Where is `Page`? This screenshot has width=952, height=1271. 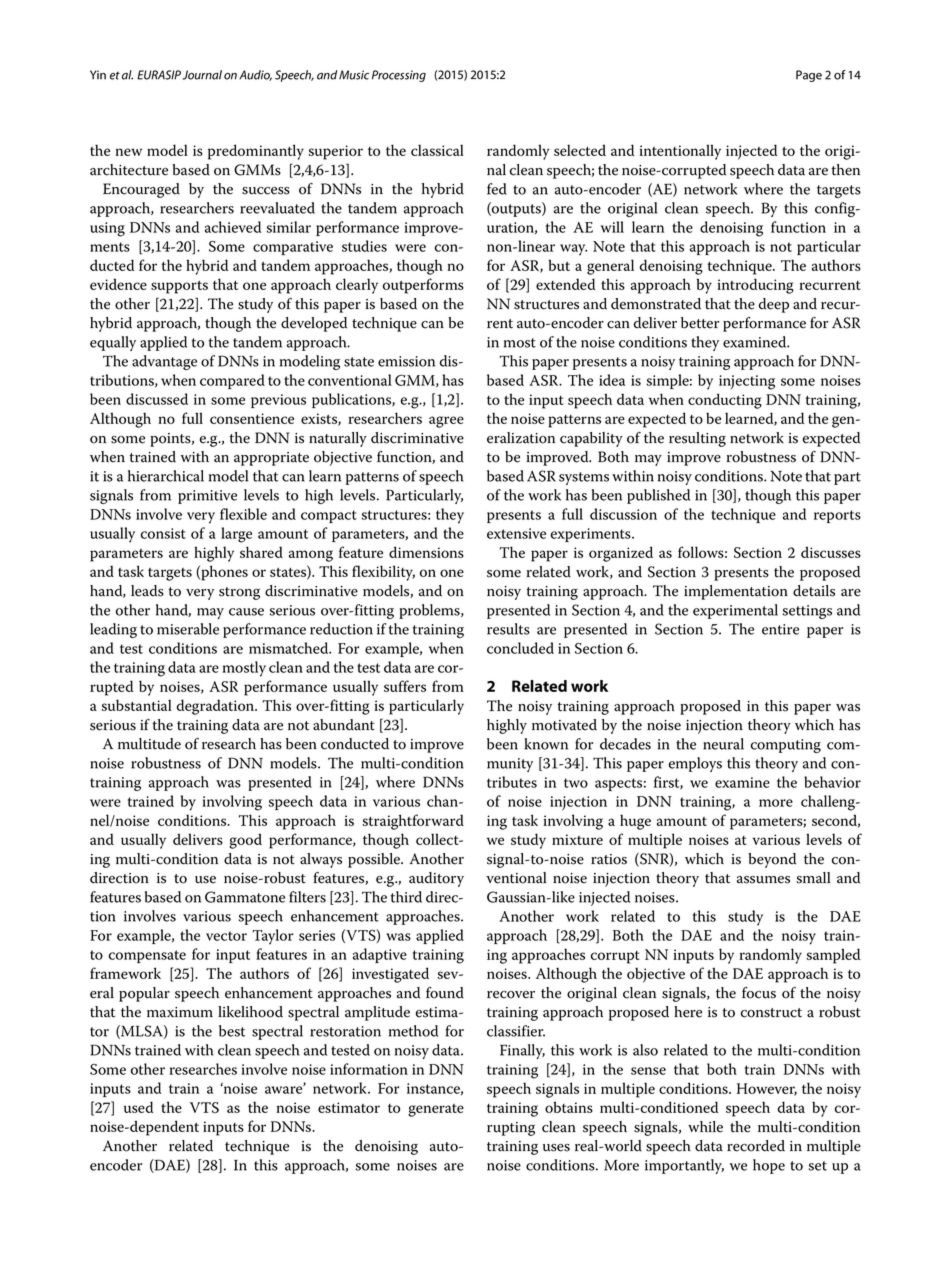 Page is located at coordinates (809, 76).
